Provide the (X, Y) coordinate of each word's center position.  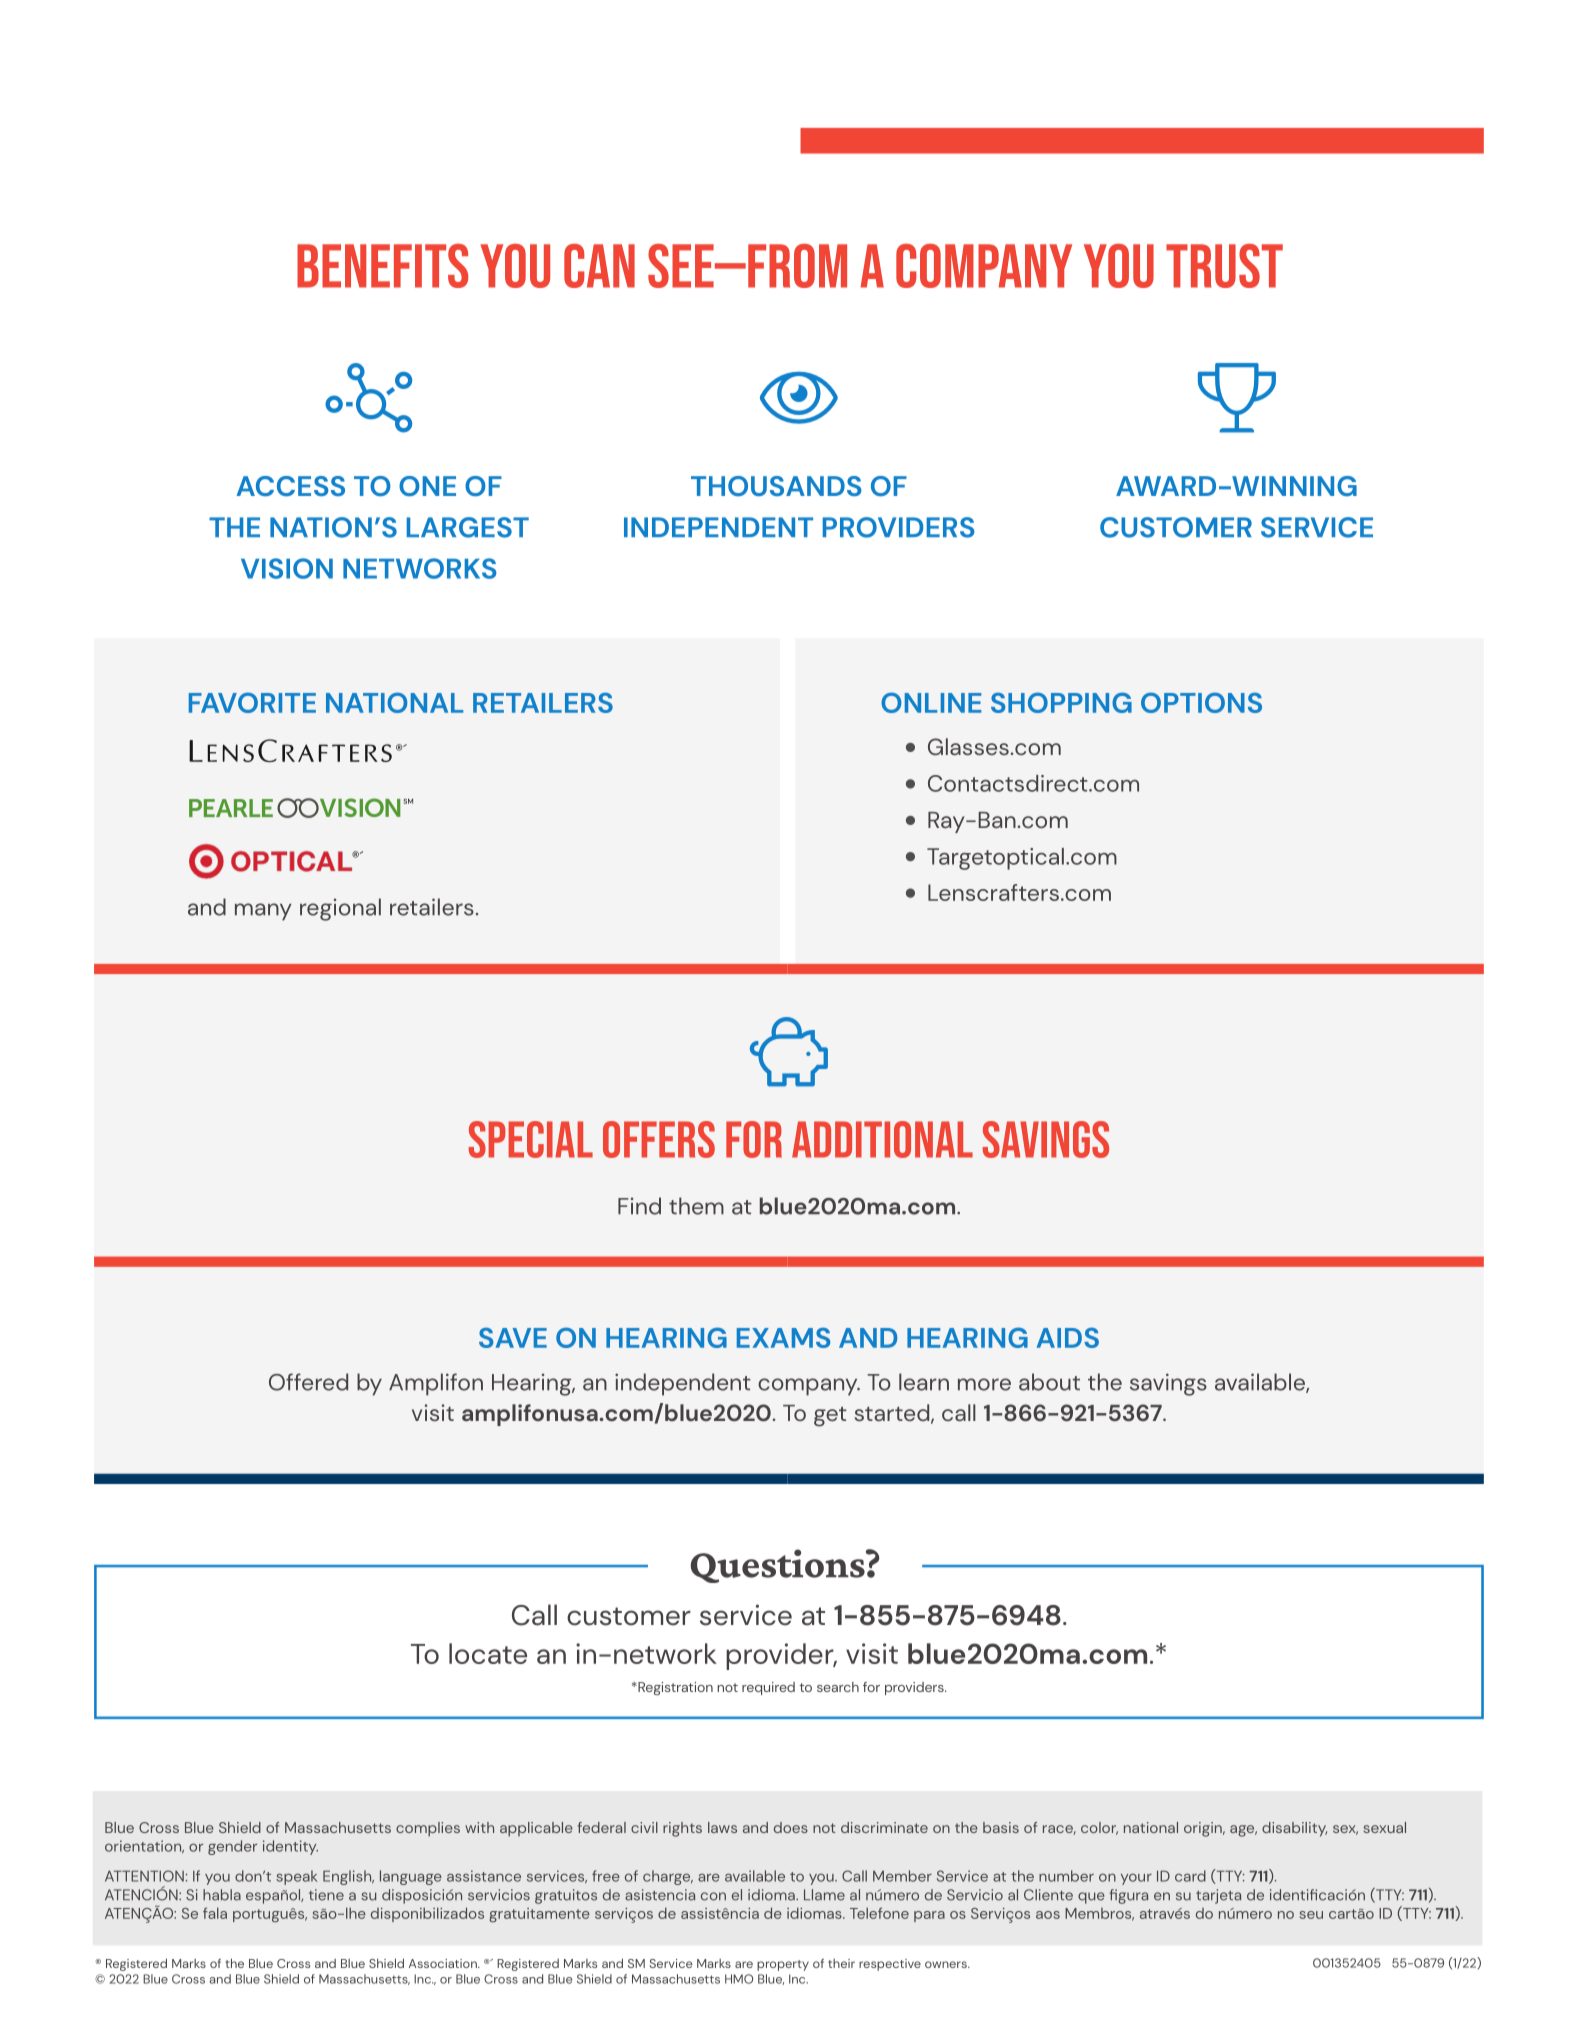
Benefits (382, 266)
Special (531, 1139)
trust (1224, 266)
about (1049, 1382)
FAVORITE (252, 702)
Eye (799, 398)
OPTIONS (1201, 702)
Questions (779, 1566)
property (783, 1965)
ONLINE (931, 702)
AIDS (1068, 1337)
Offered (308, 1382)
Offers (659, 1139)
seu (1311, 1915)
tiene (326, 1895)
